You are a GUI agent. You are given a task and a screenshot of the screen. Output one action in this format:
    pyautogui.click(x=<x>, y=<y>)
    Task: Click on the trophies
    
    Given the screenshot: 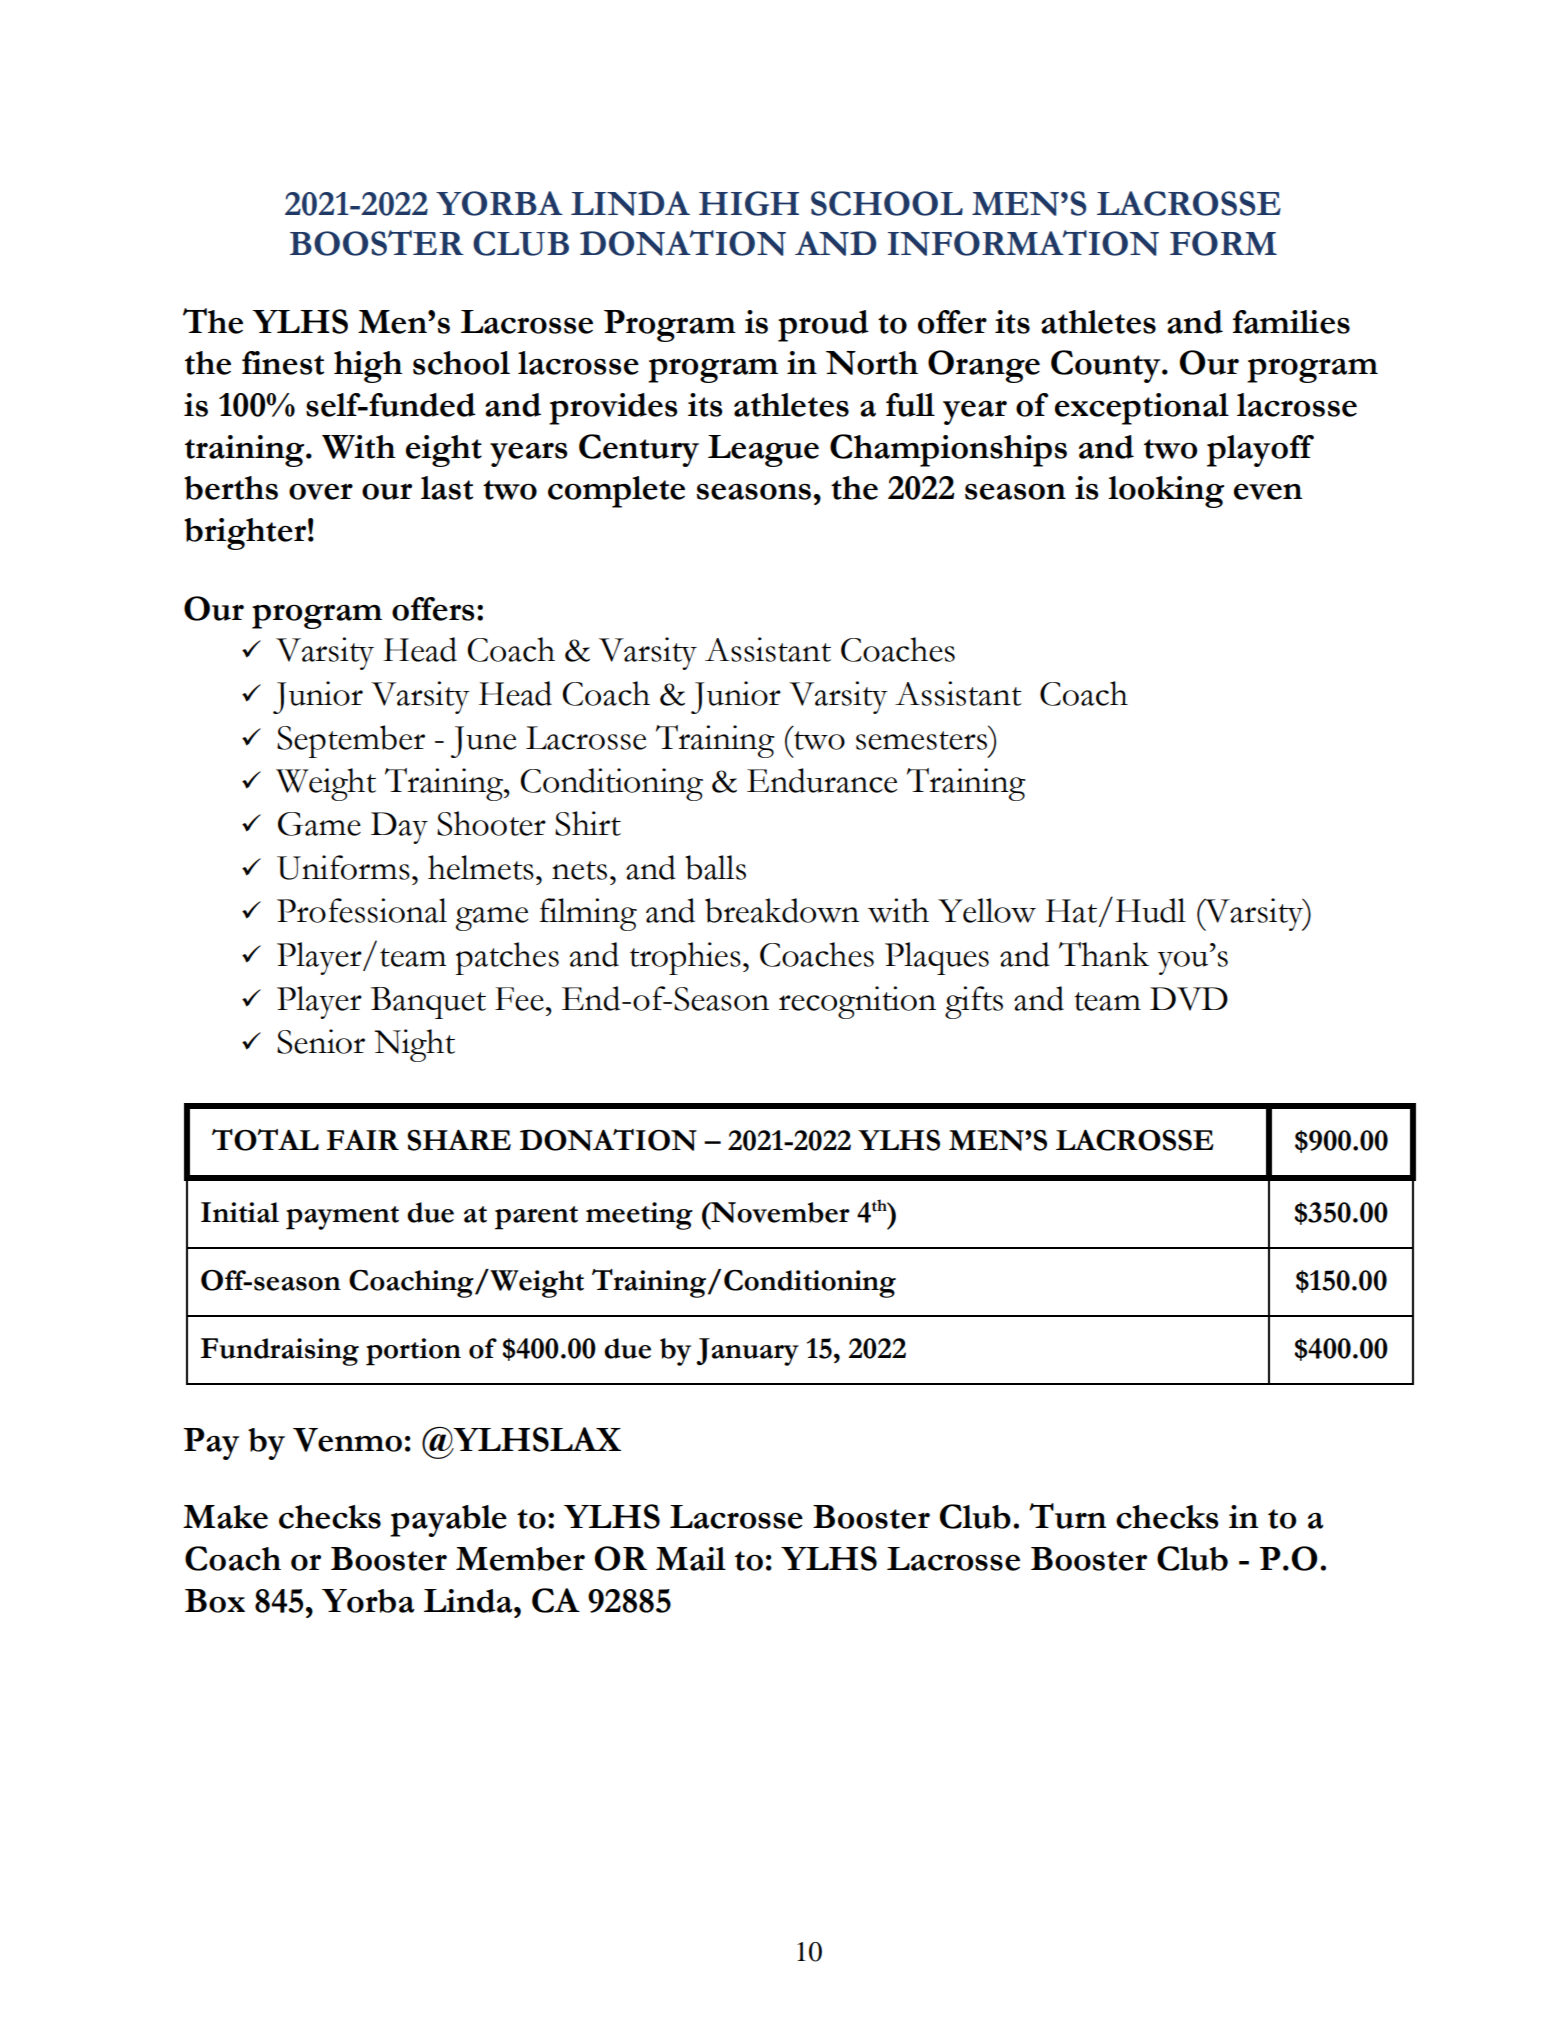 What is the action you would take?
    pyautogui.click(x=685, y=958)
